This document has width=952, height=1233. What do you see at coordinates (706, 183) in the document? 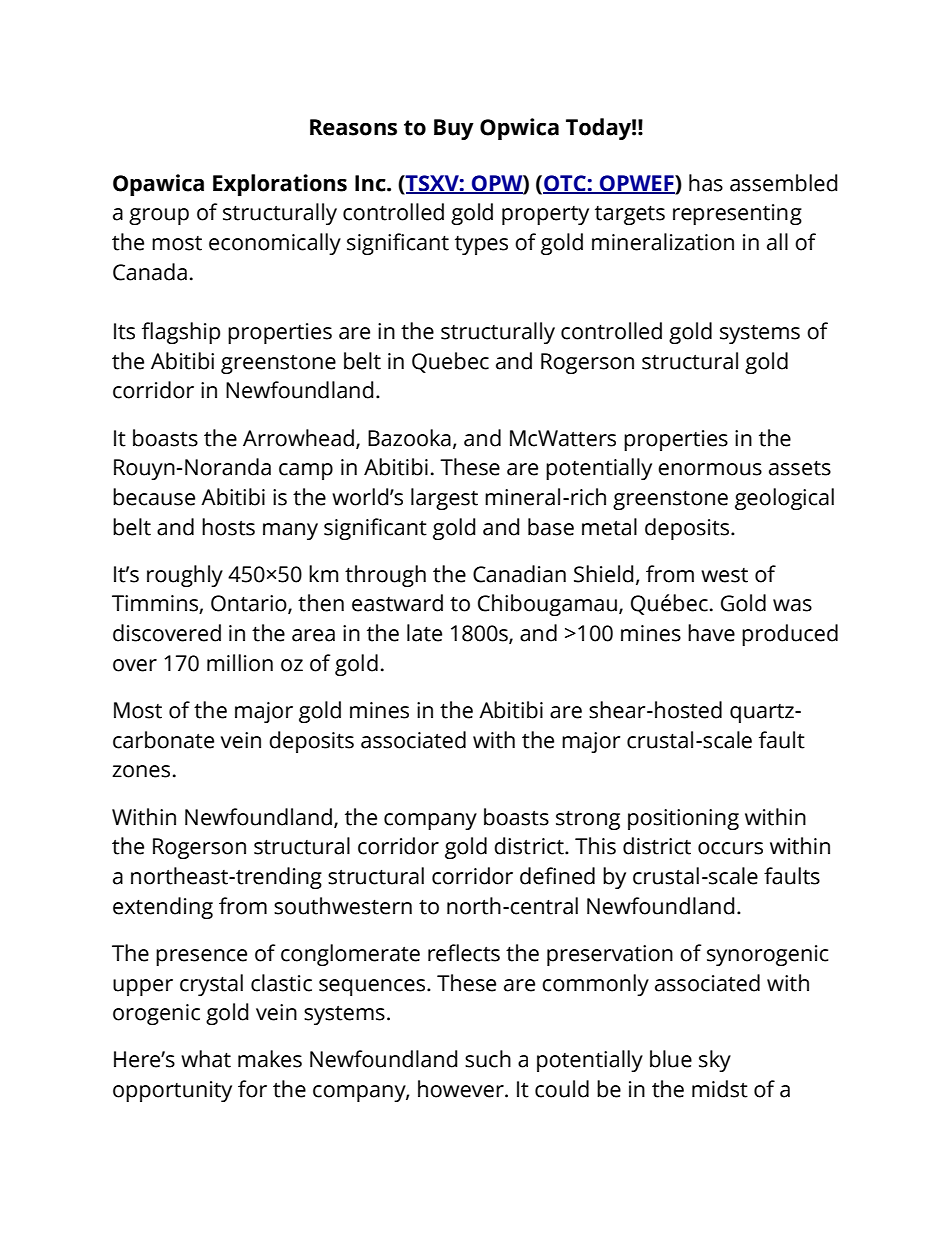
I see `has` at bounding box center [706, 183].
